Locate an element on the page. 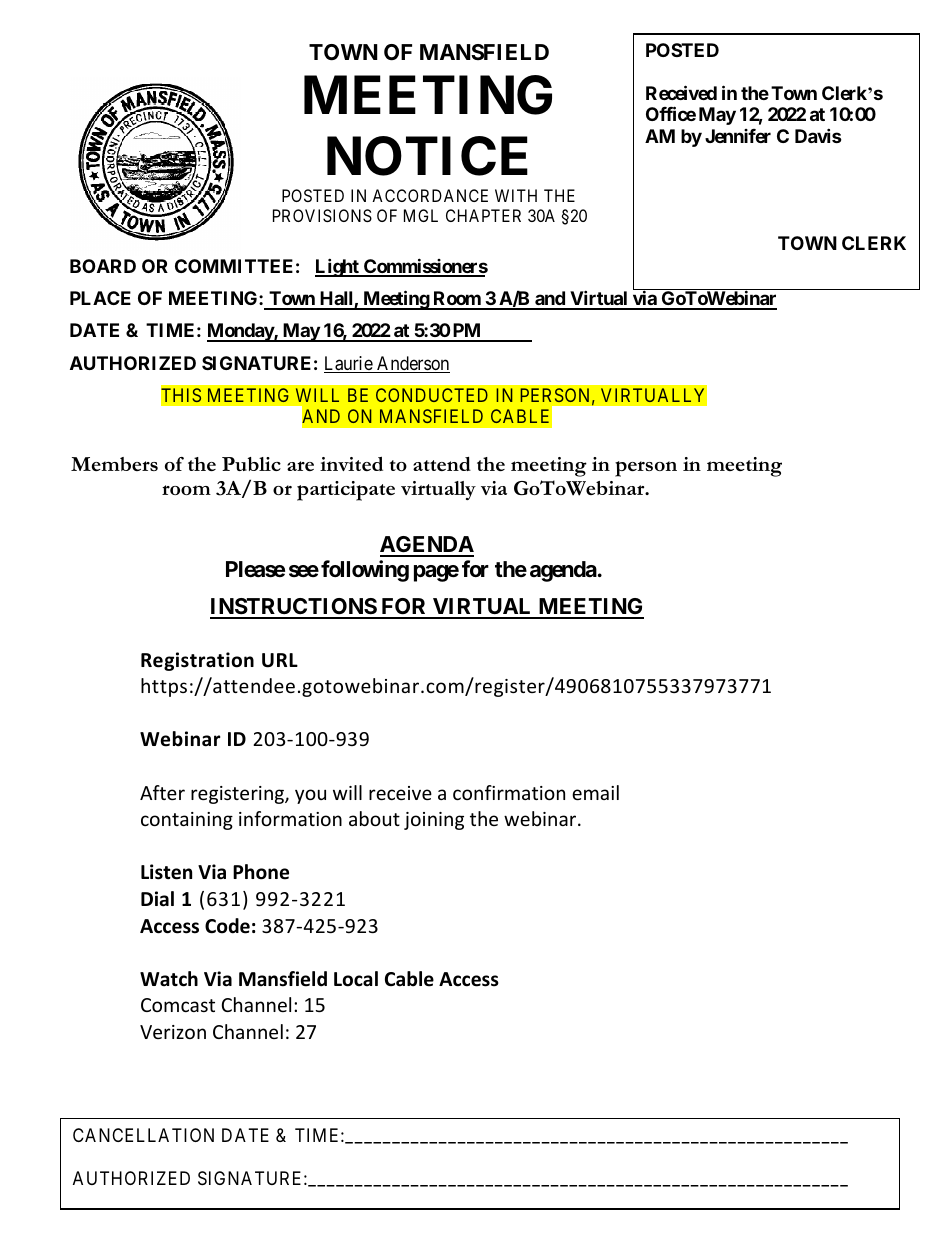  email is located at coordinates (595, 792).
